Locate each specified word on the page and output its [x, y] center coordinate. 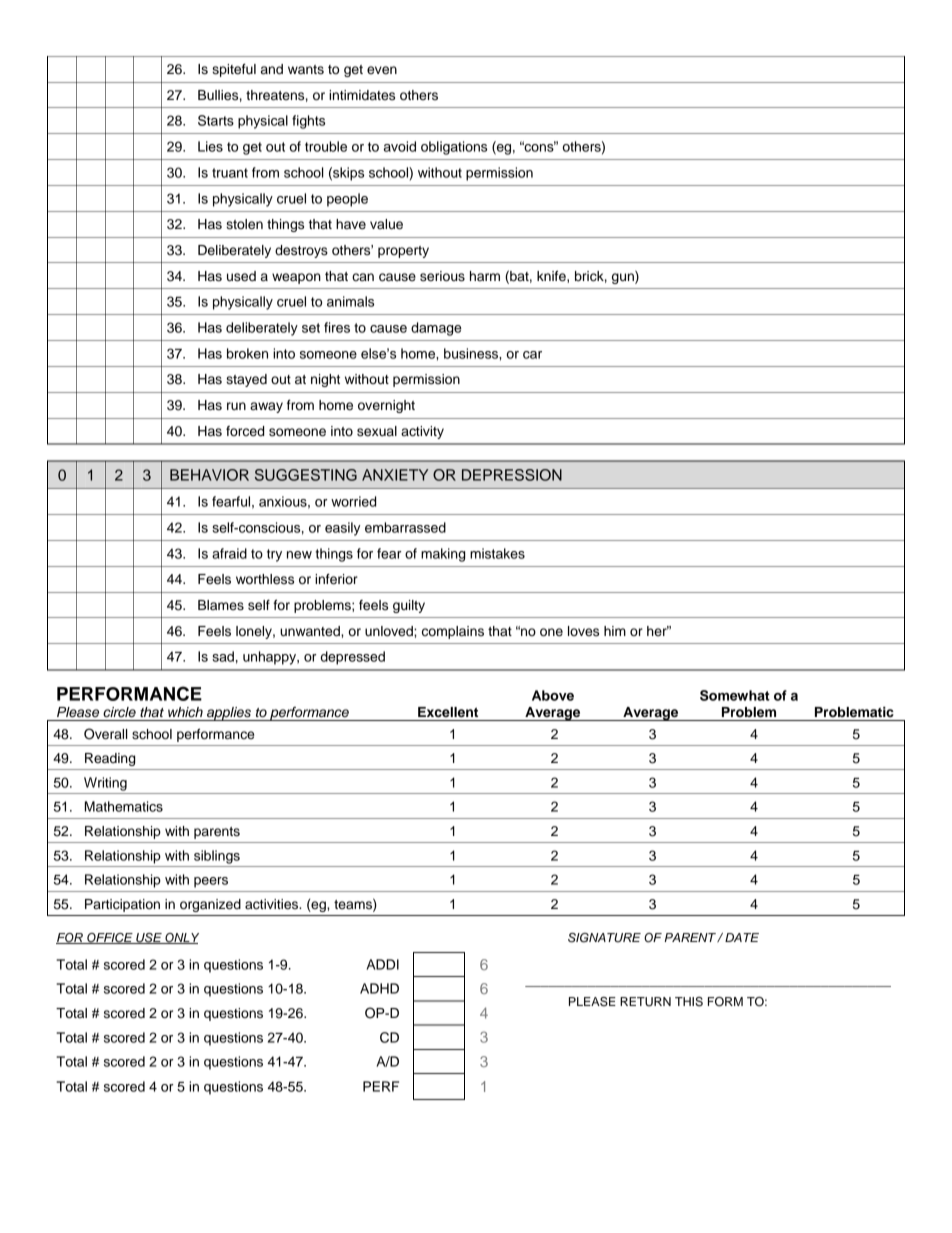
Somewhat [735, 695]
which [185, 712]
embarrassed [405, 527]
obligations [454, 148]
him [615, 631]
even [382, 70]
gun [624, 277]
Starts [216, 120]
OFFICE [110, 938]
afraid [229, 553]
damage [436, 329]
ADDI [382, 964]
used [241, 276]
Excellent [448, 712]
